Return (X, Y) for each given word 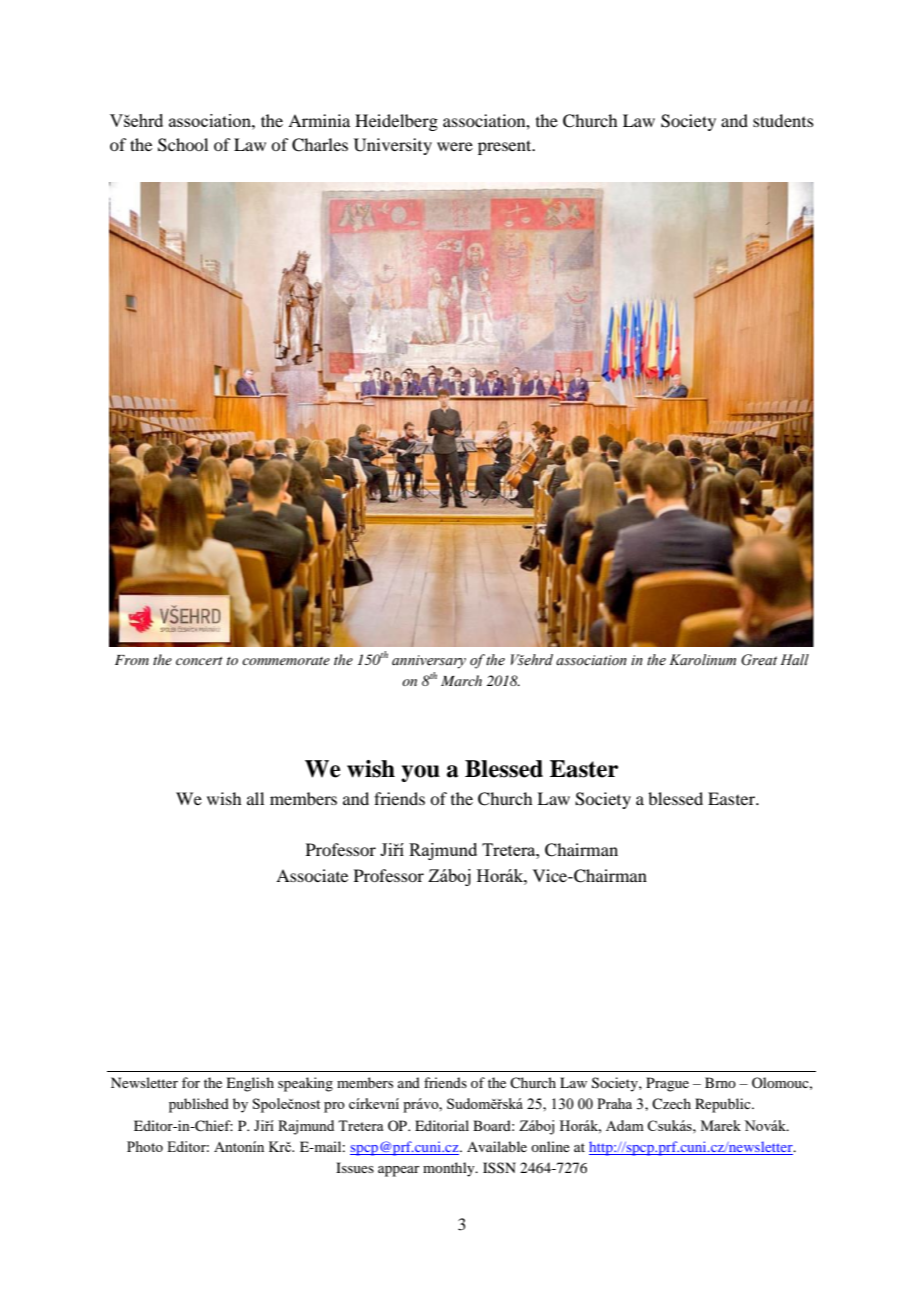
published (199, 1105)
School (183, 145)
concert (199, 661)
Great (759, 660)
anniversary (429, 662)
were (455, 146)
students (783, 120)
